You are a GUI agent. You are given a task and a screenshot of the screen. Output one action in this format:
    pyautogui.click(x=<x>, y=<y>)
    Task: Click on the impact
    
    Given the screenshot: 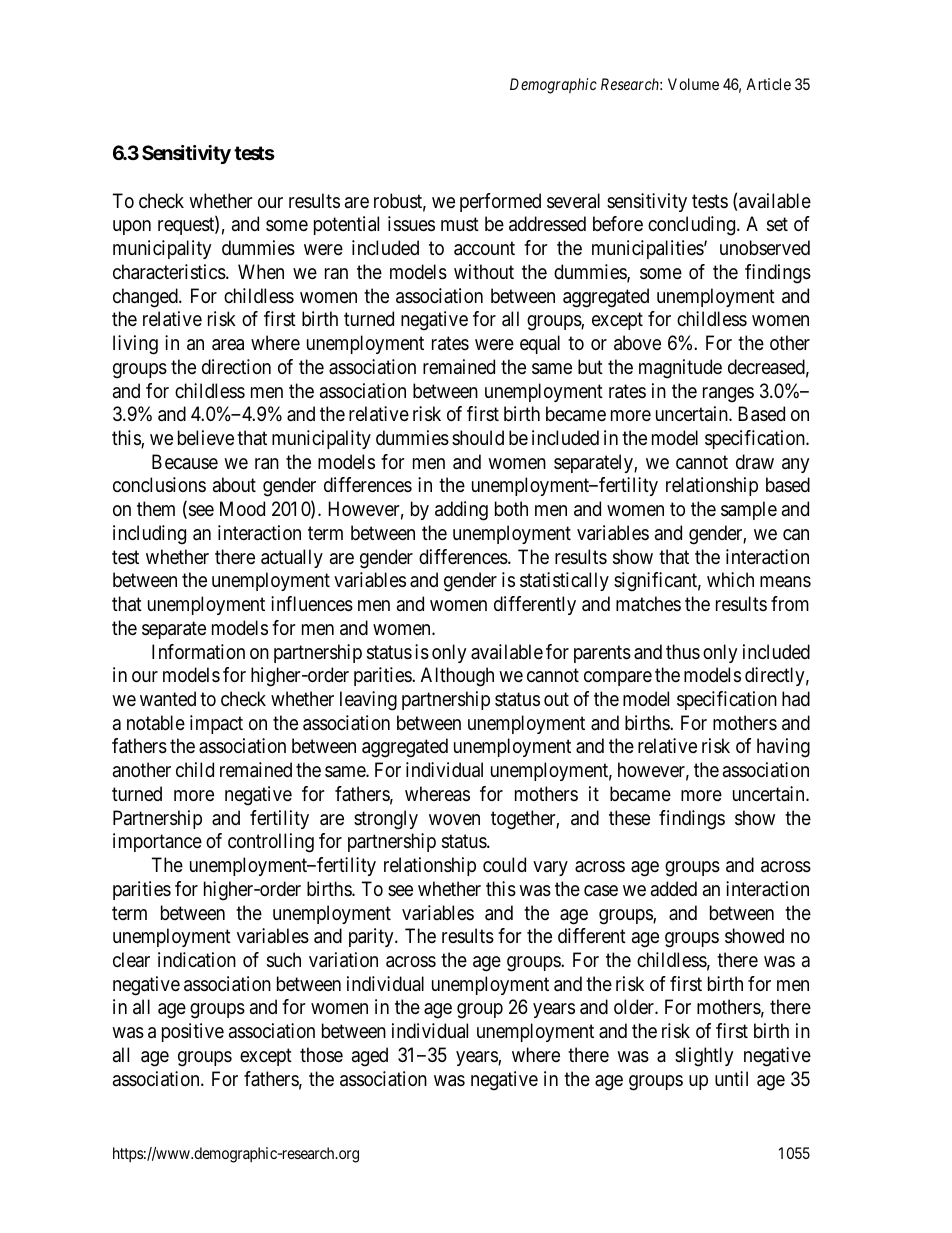 What is the action you would take?
    pyautogui.click(x=216, y=724)
